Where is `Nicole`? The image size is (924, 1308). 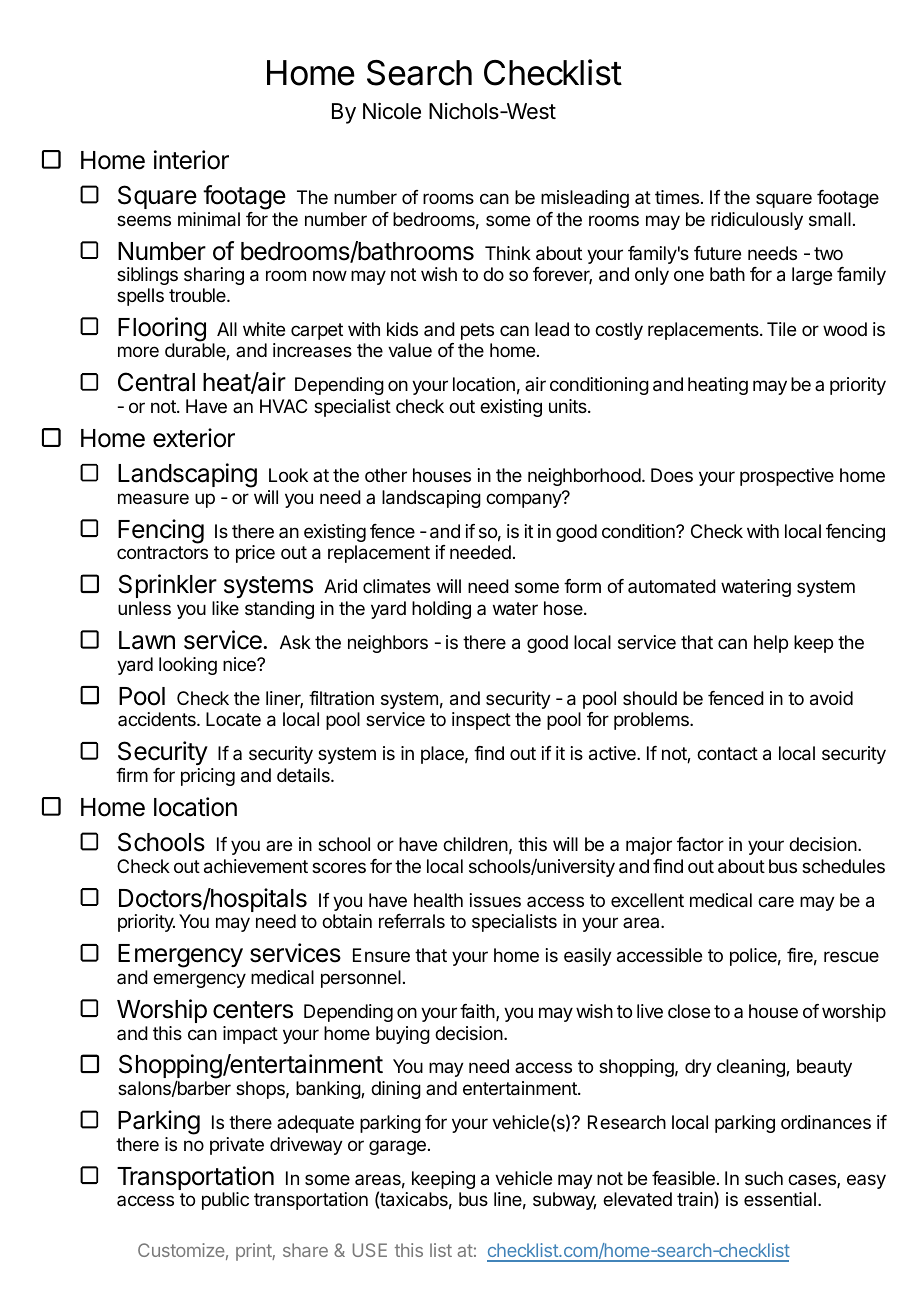
Nicole is located at coordinates (392, 111).
